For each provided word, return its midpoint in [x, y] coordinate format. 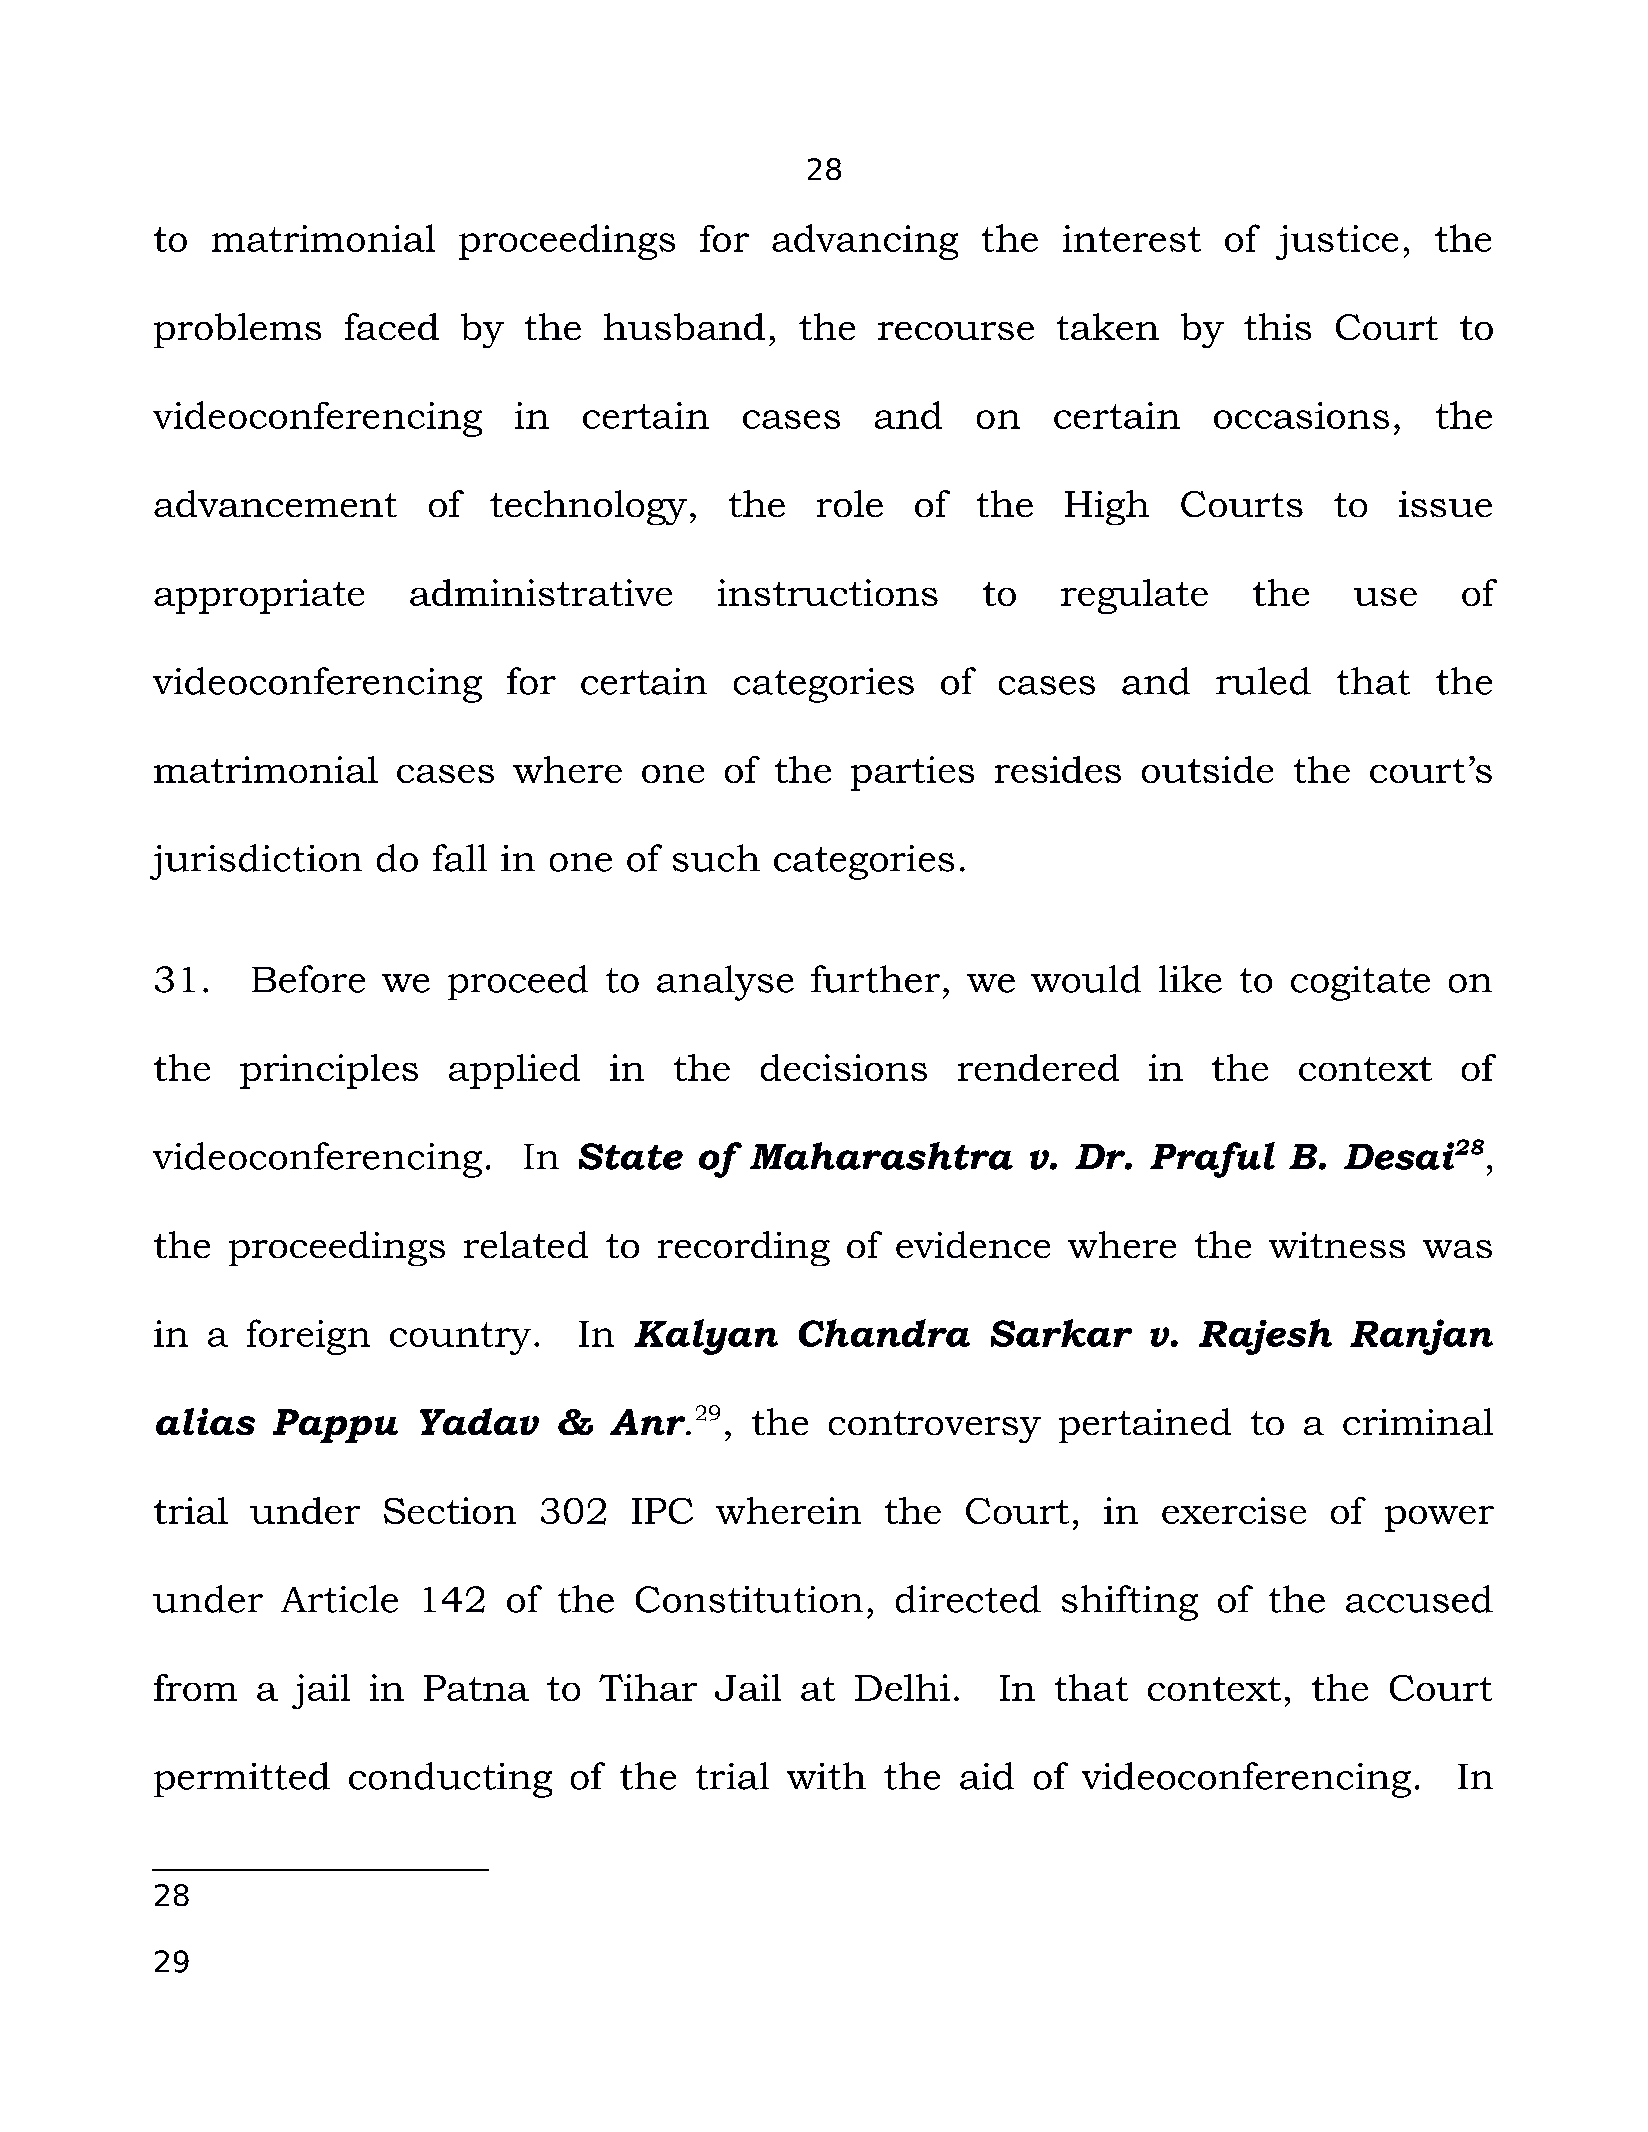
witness [1337, 1245]
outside [1207, 769]
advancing [865, 242]
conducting [450, 1780]
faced [392, 326]
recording [744, 1248]
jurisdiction [256, 862]
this [1277, 326]
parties [912, 773]
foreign [308, 1337]
